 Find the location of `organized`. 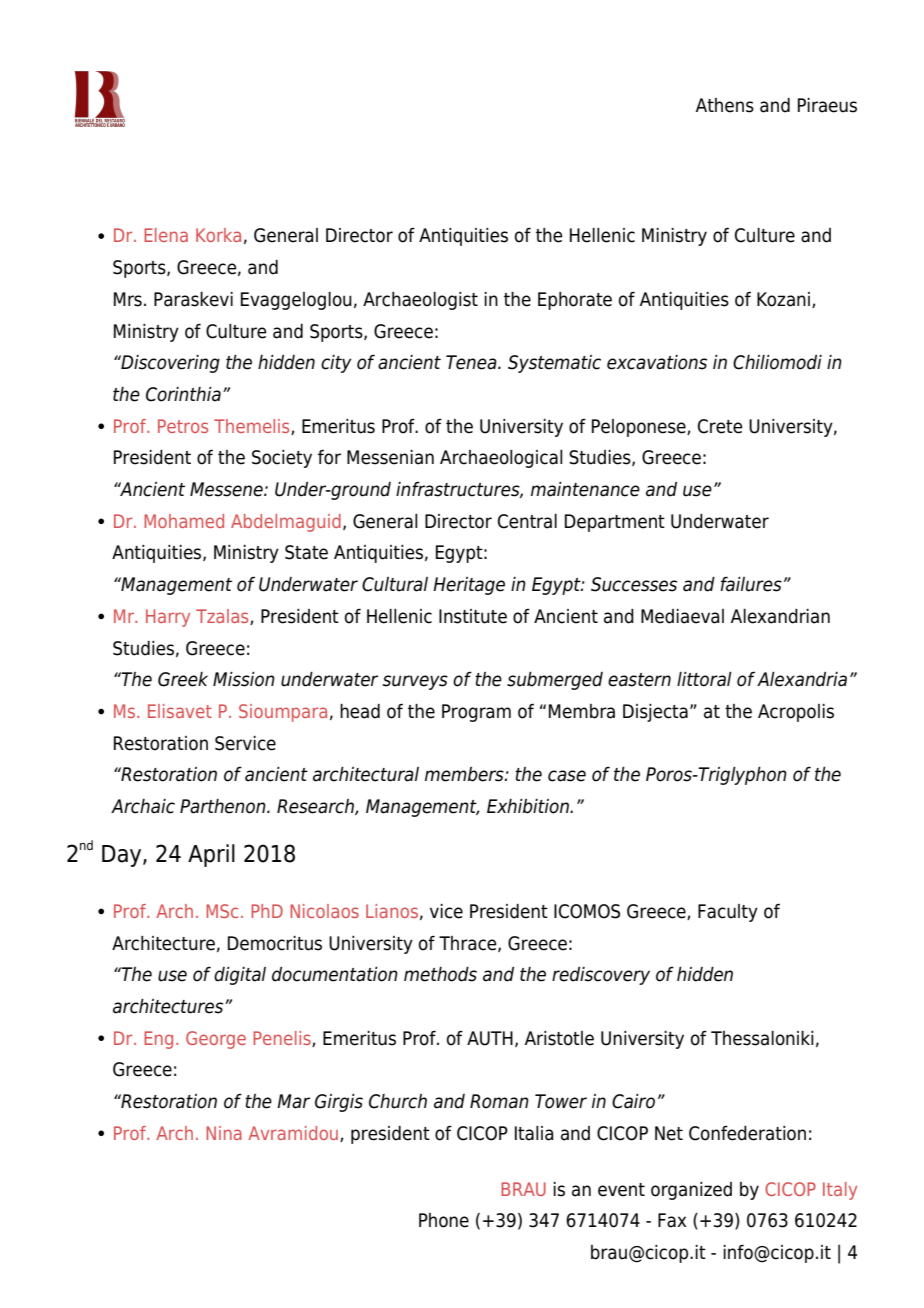

organized is located at coordinates (691, 1191).
